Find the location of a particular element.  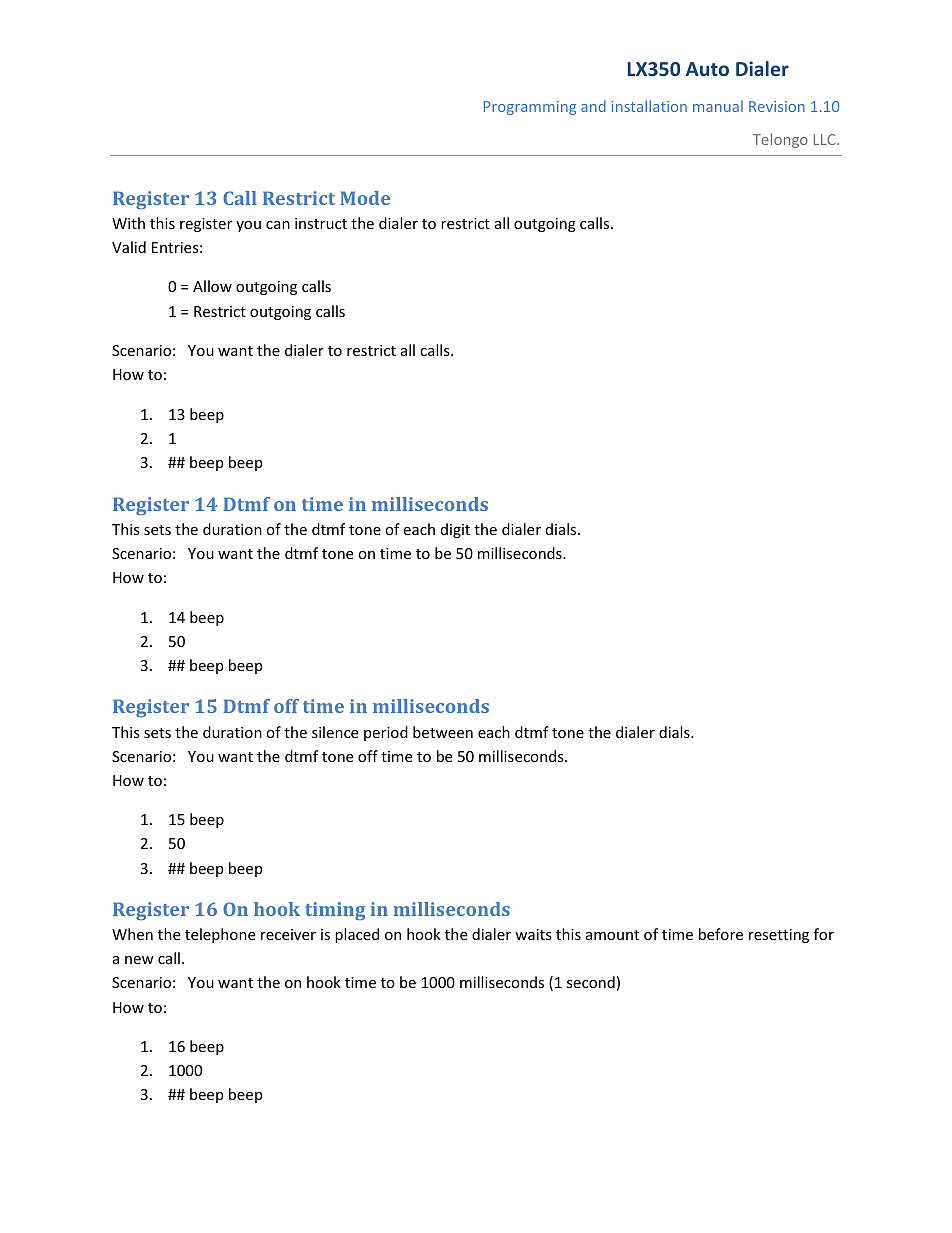

manual is located at coordinates (718, 106).
